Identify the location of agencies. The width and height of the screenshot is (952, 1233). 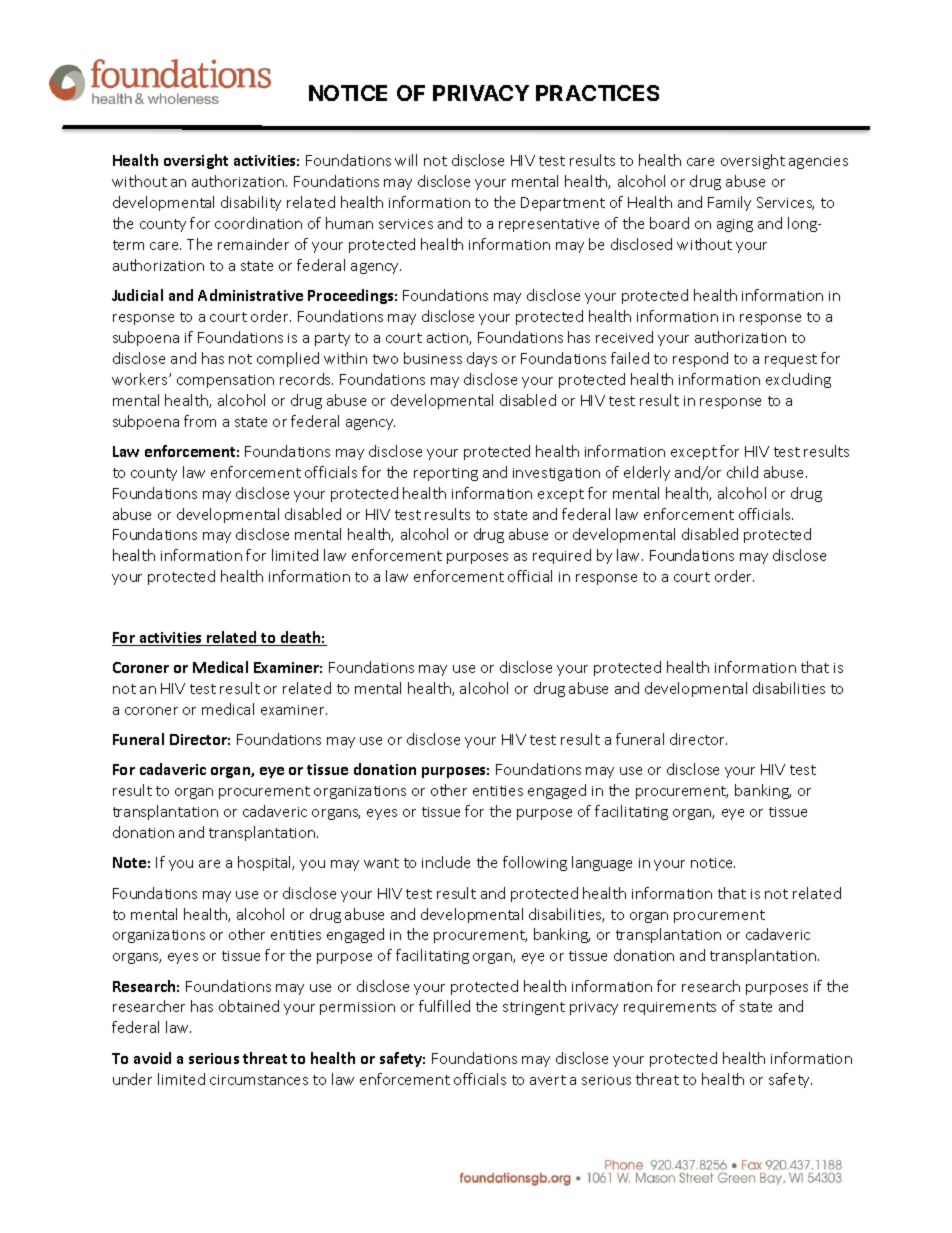
(818, 162).
